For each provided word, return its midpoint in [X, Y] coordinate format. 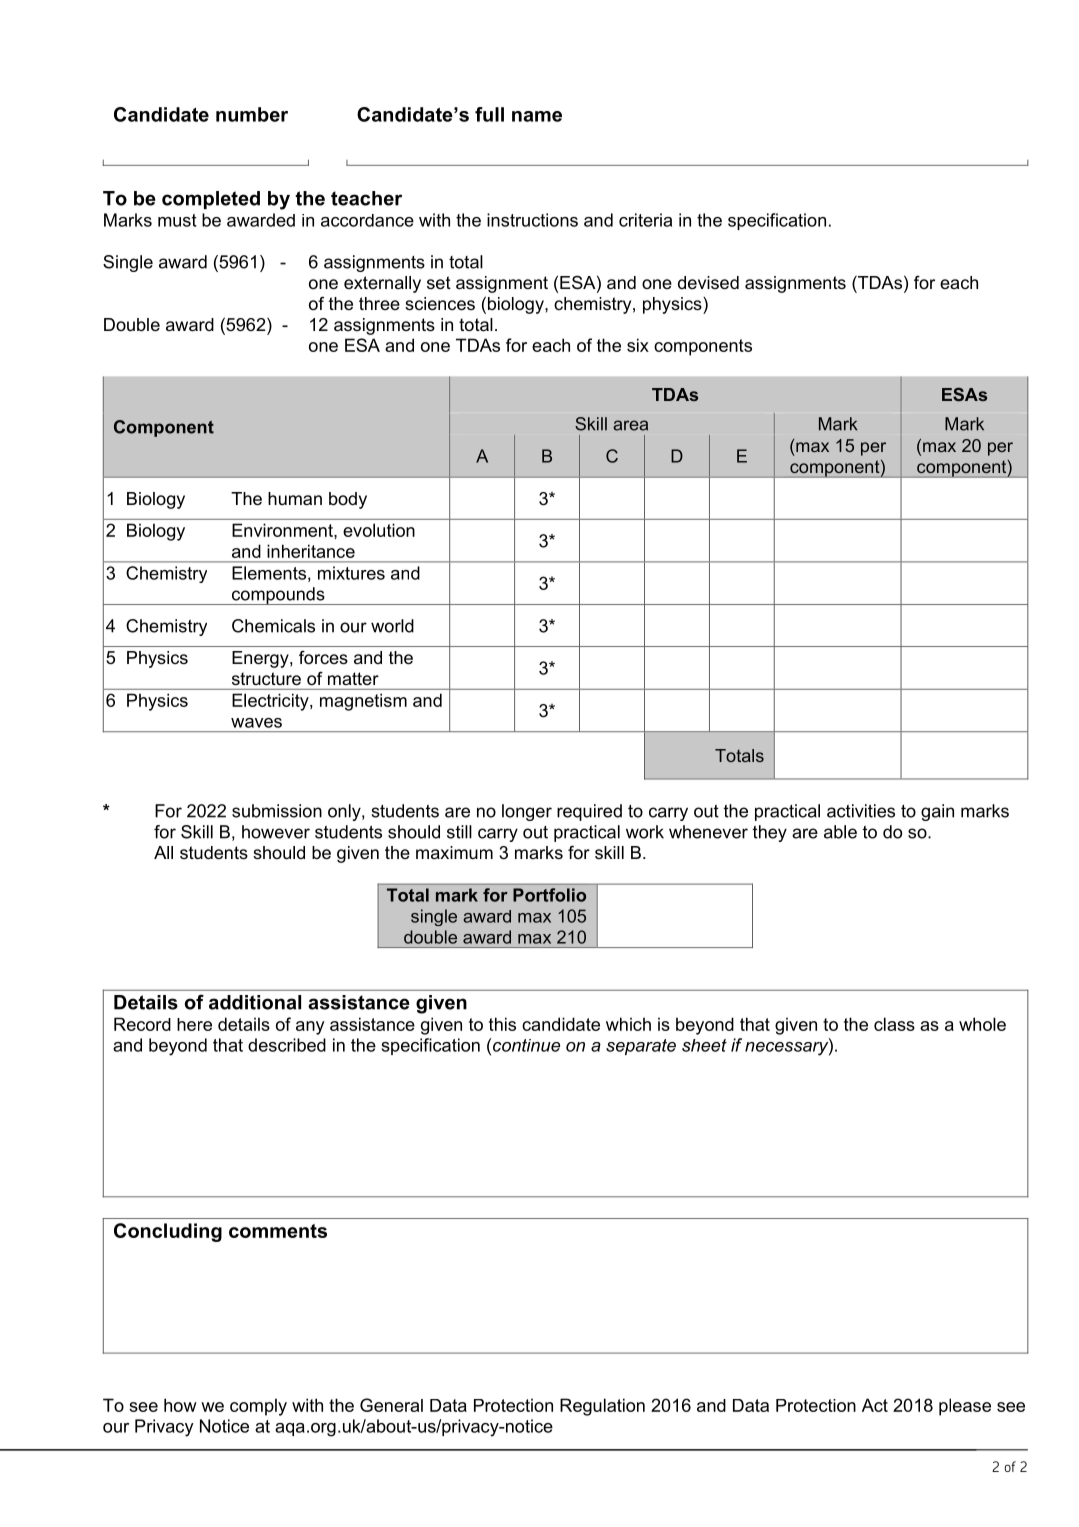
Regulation [602, 1407]
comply [258, 1407]
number [252, 114]
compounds [278, 596]
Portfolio [549, 895]
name [537, 116]
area [630, 425]
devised [708, 283]
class [894, 1024]
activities [861, 811]
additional [255, 1002]
